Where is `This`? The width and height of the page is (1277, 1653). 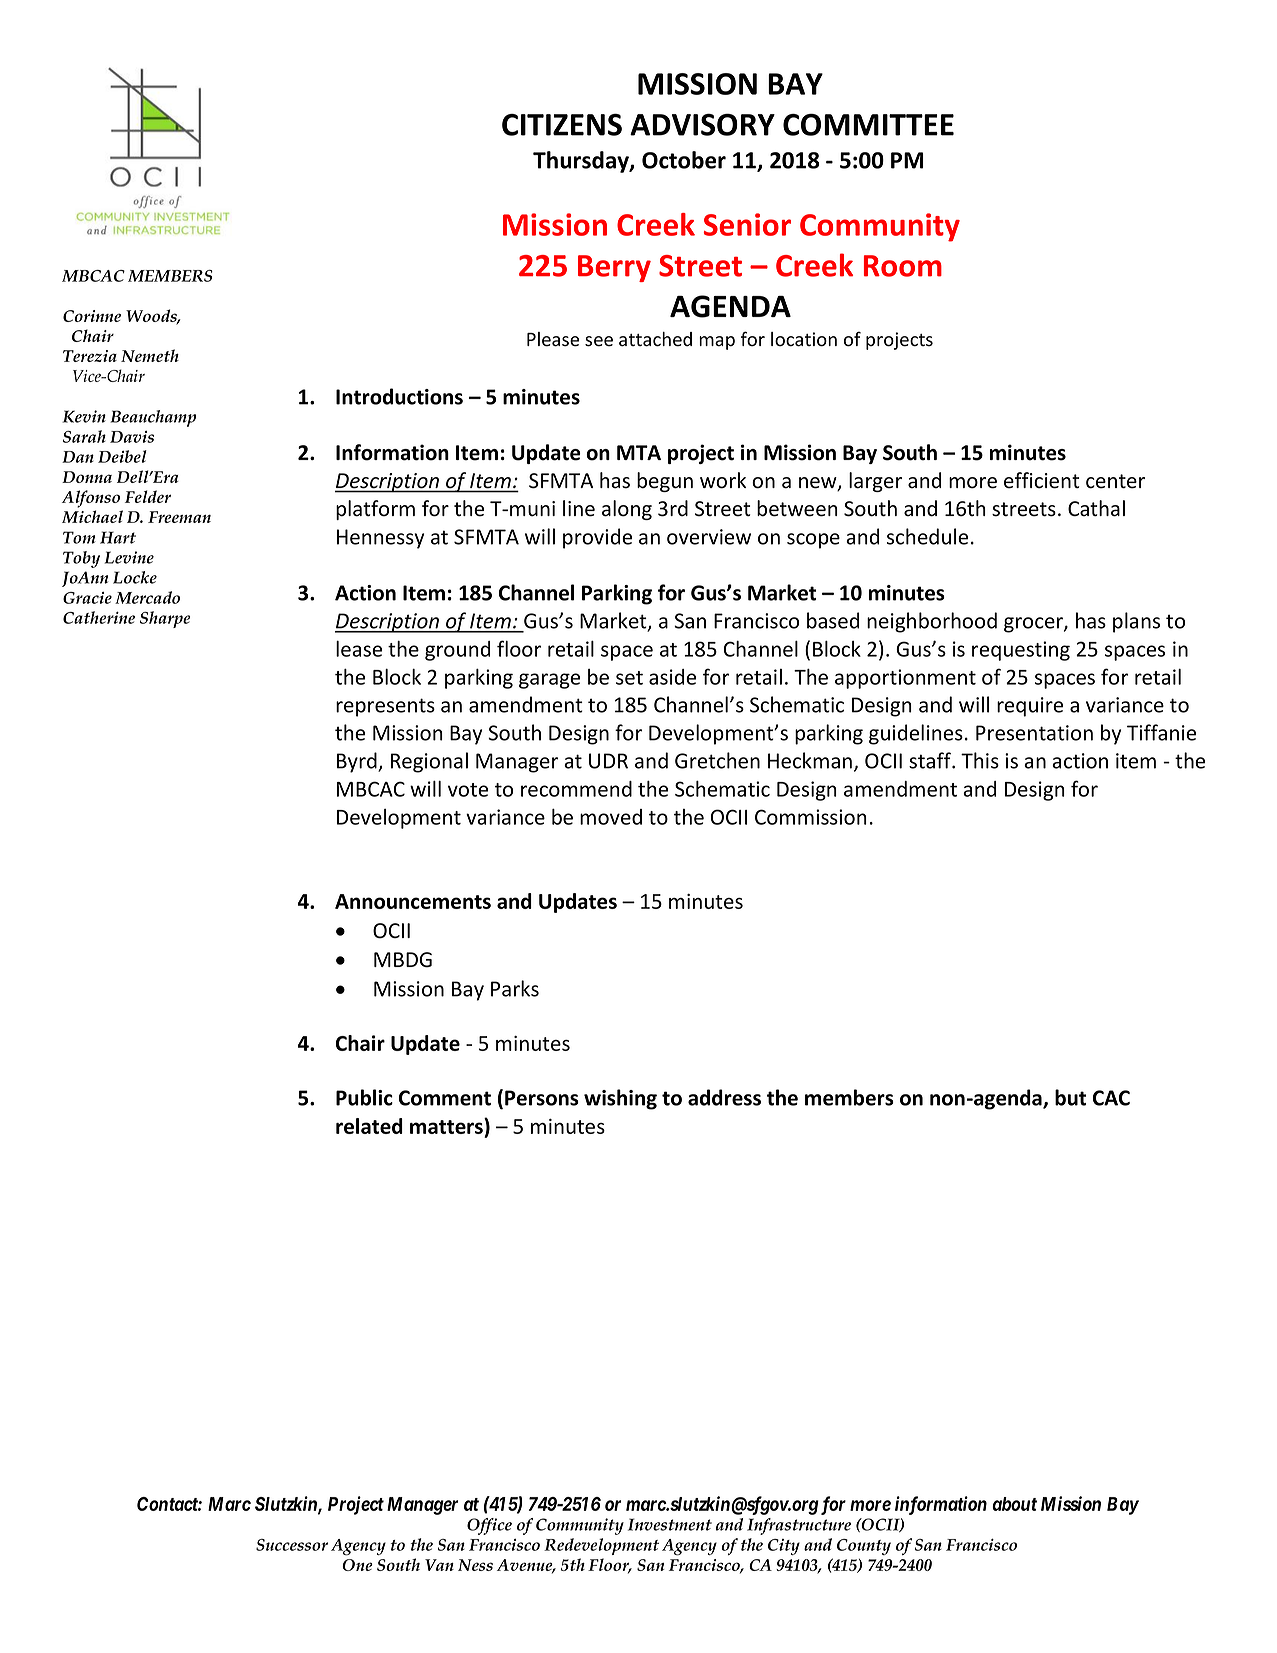
This is located at coordinates (980, 760).
